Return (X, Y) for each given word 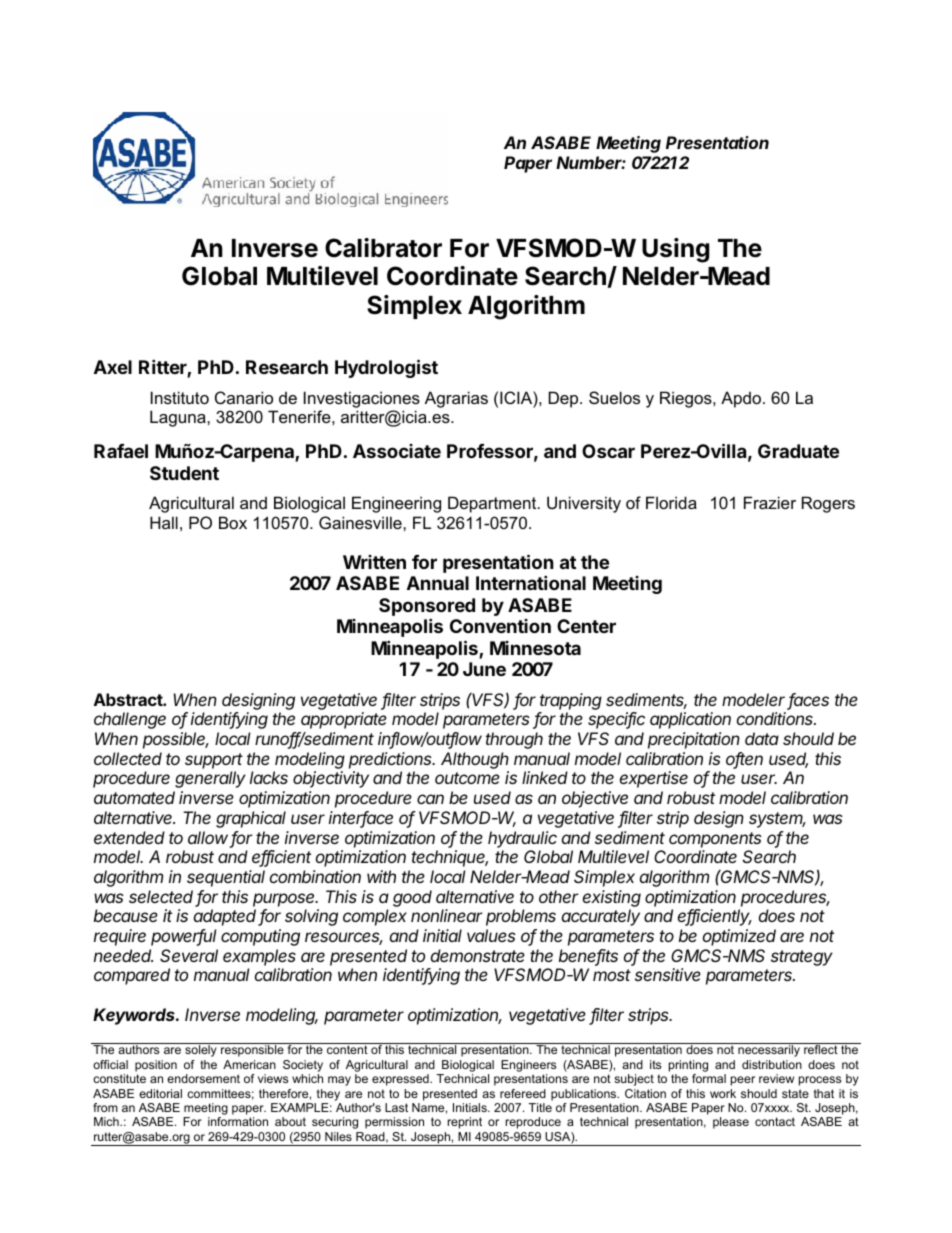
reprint (465, 1123)
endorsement (203, 1078)
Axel (113, 367)
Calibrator (383, 248)
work (723, 1093)
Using (675, 250)
